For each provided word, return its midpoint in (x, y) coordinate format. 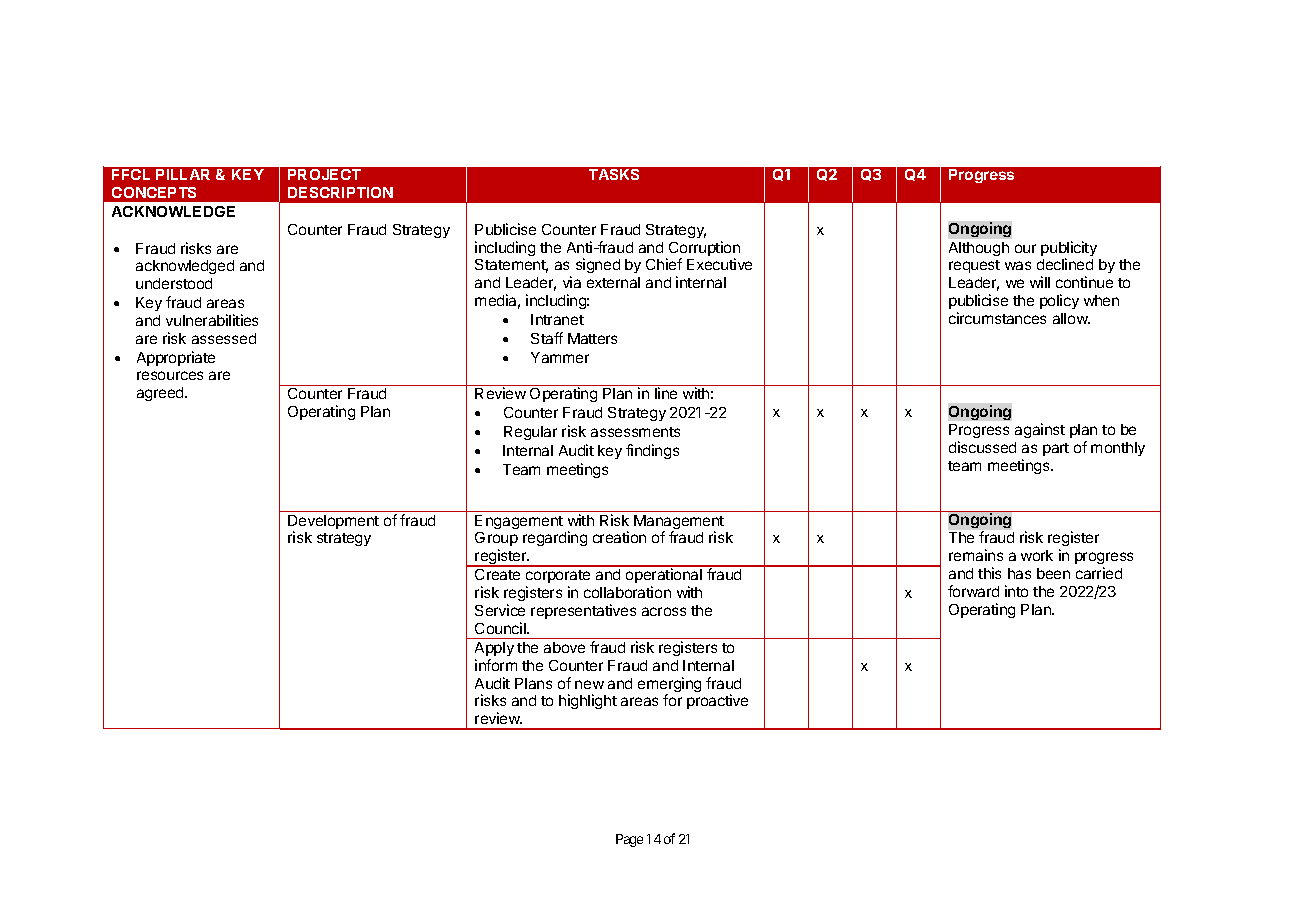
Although (979, 249)
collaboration (627, 592)
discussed (982, 447)
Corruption (704, 250)
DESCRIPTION (340, 192)
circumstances (997, 318)
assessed (224, 338)
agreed (161, 394)
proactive (717, 701)
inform (496, 665)
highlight (588, 701)
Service (500, 610)
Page (629, 840)
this (989, 573)
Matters (592, 338)
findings (652, 451)
